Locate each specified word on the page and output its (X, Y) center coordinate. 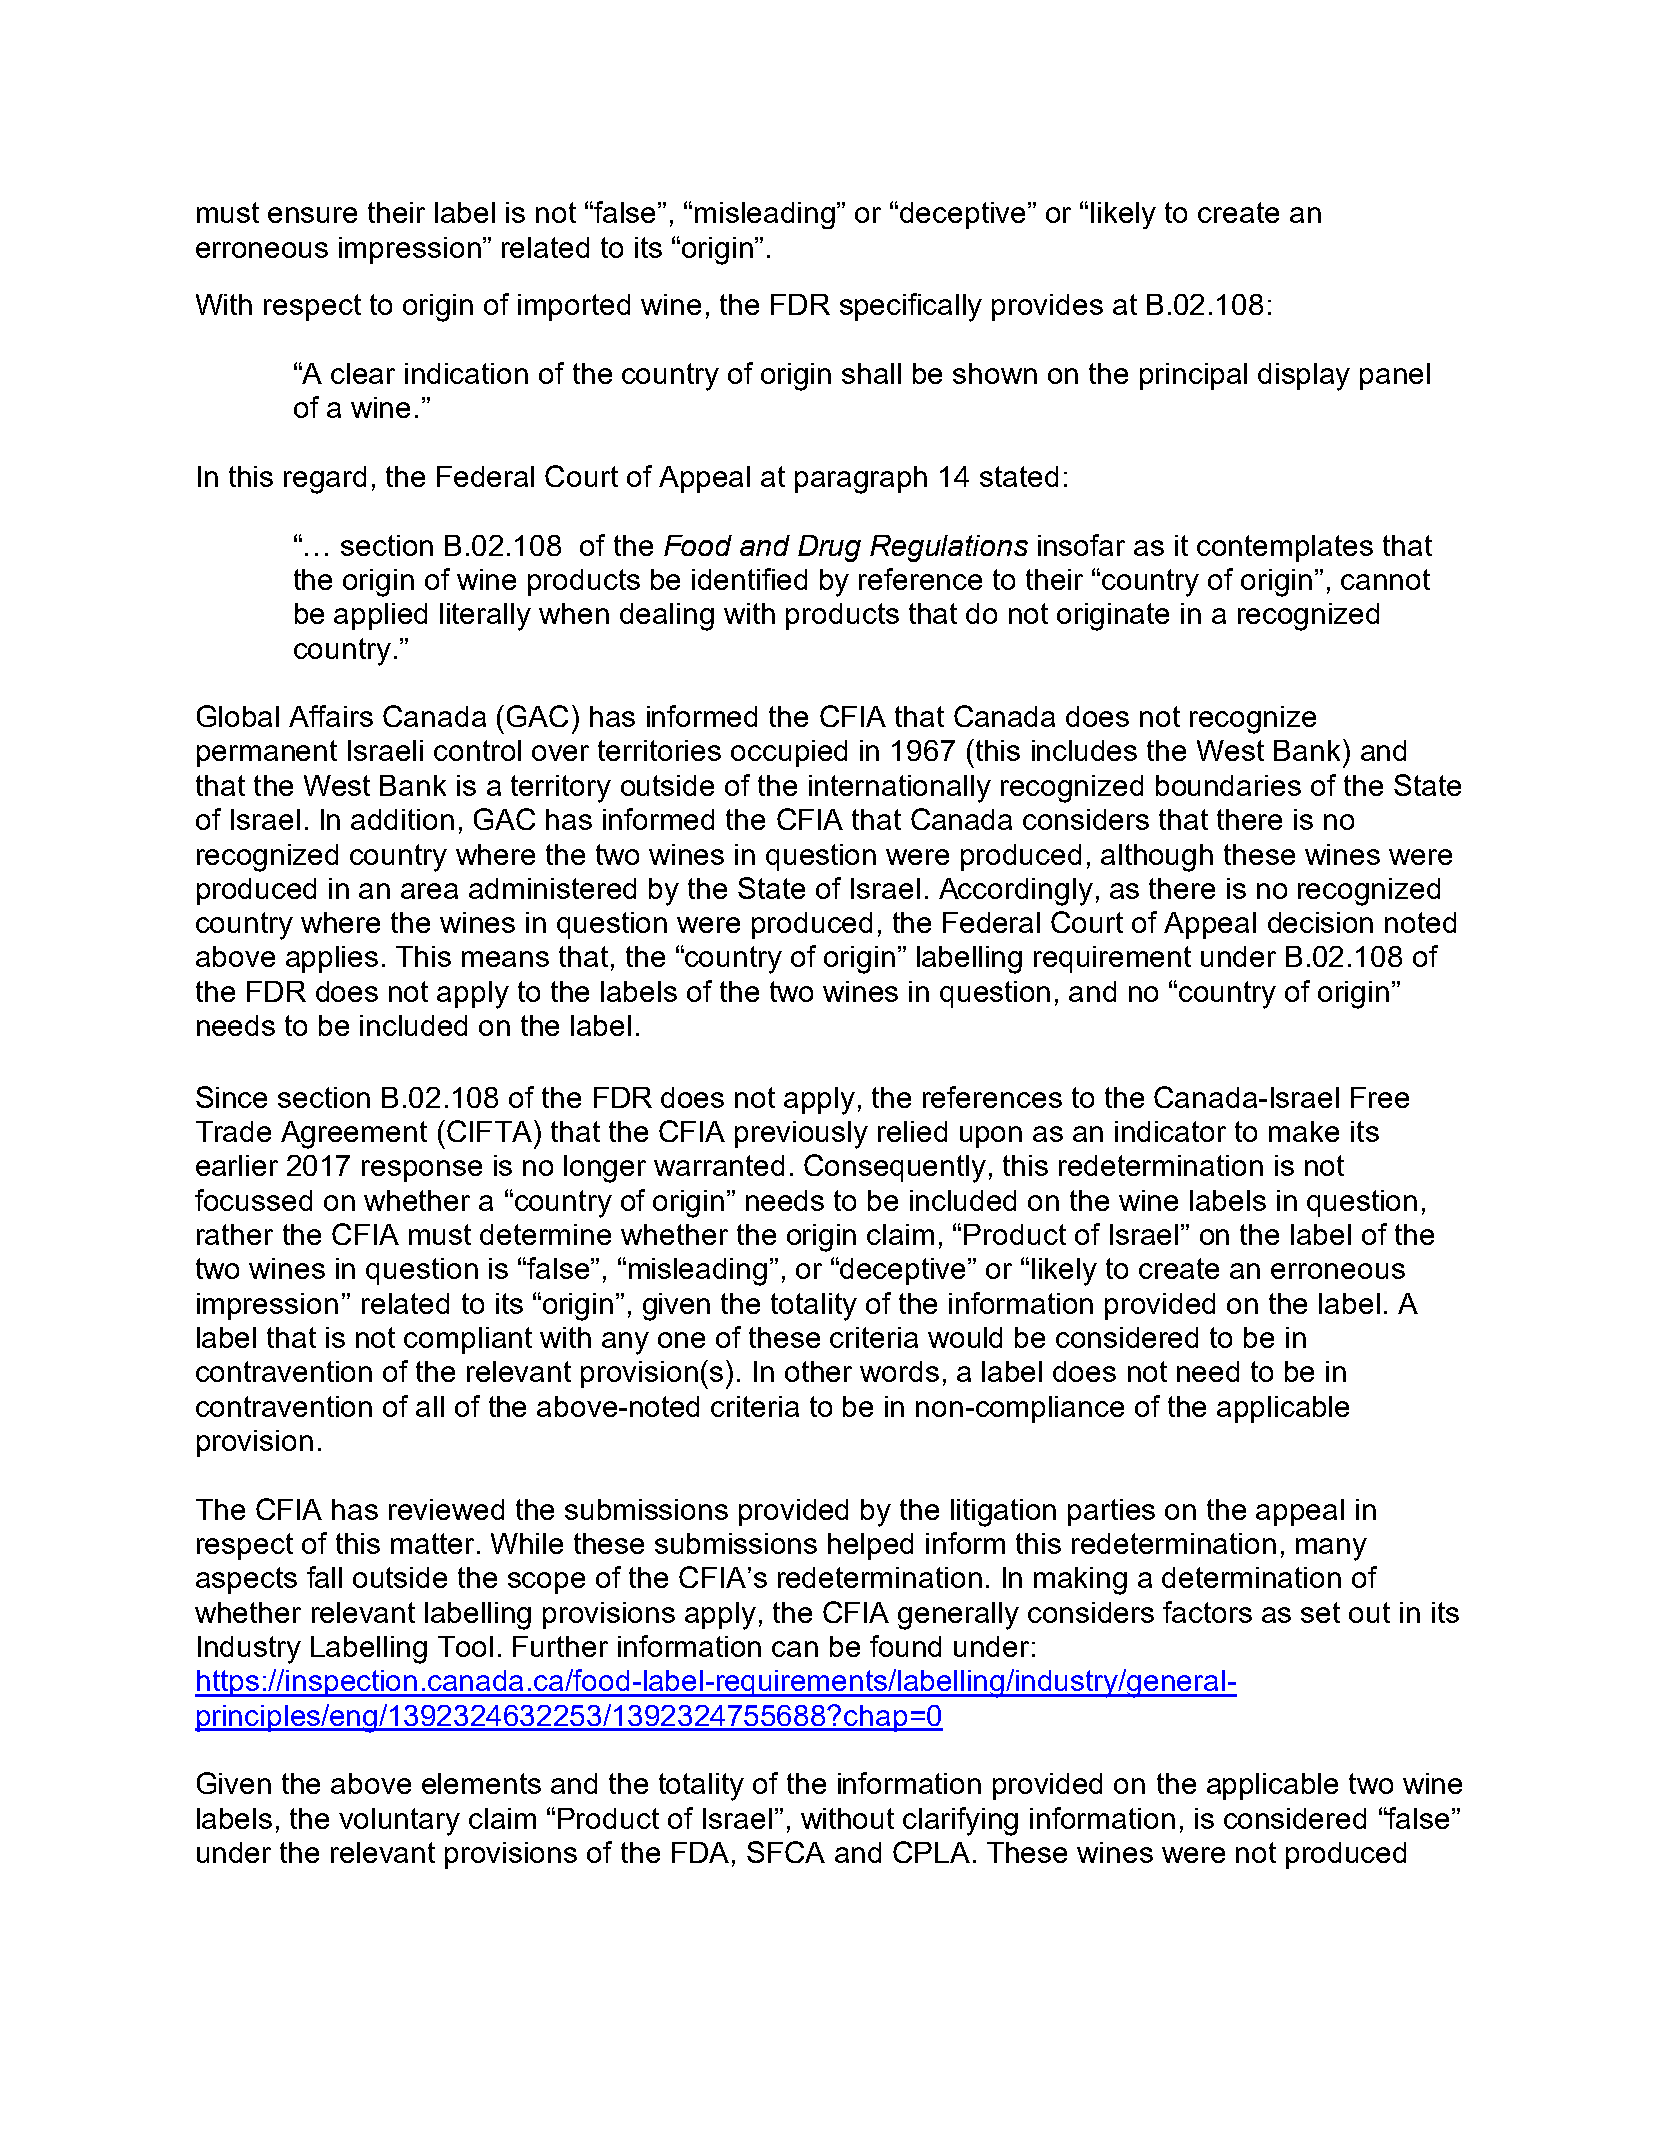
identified (749, 579)
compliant (468, 1340)
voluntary (399, 1822)
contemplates (1285, 548)
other (818, 1371)
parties (1111, 1512)
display (1304, 377)
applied (380, 616)
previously (801, 1135)
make (1304, 1131)
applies (332, 959)
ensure (312, 215)
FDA (700, 1852)
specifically (911, 307)
